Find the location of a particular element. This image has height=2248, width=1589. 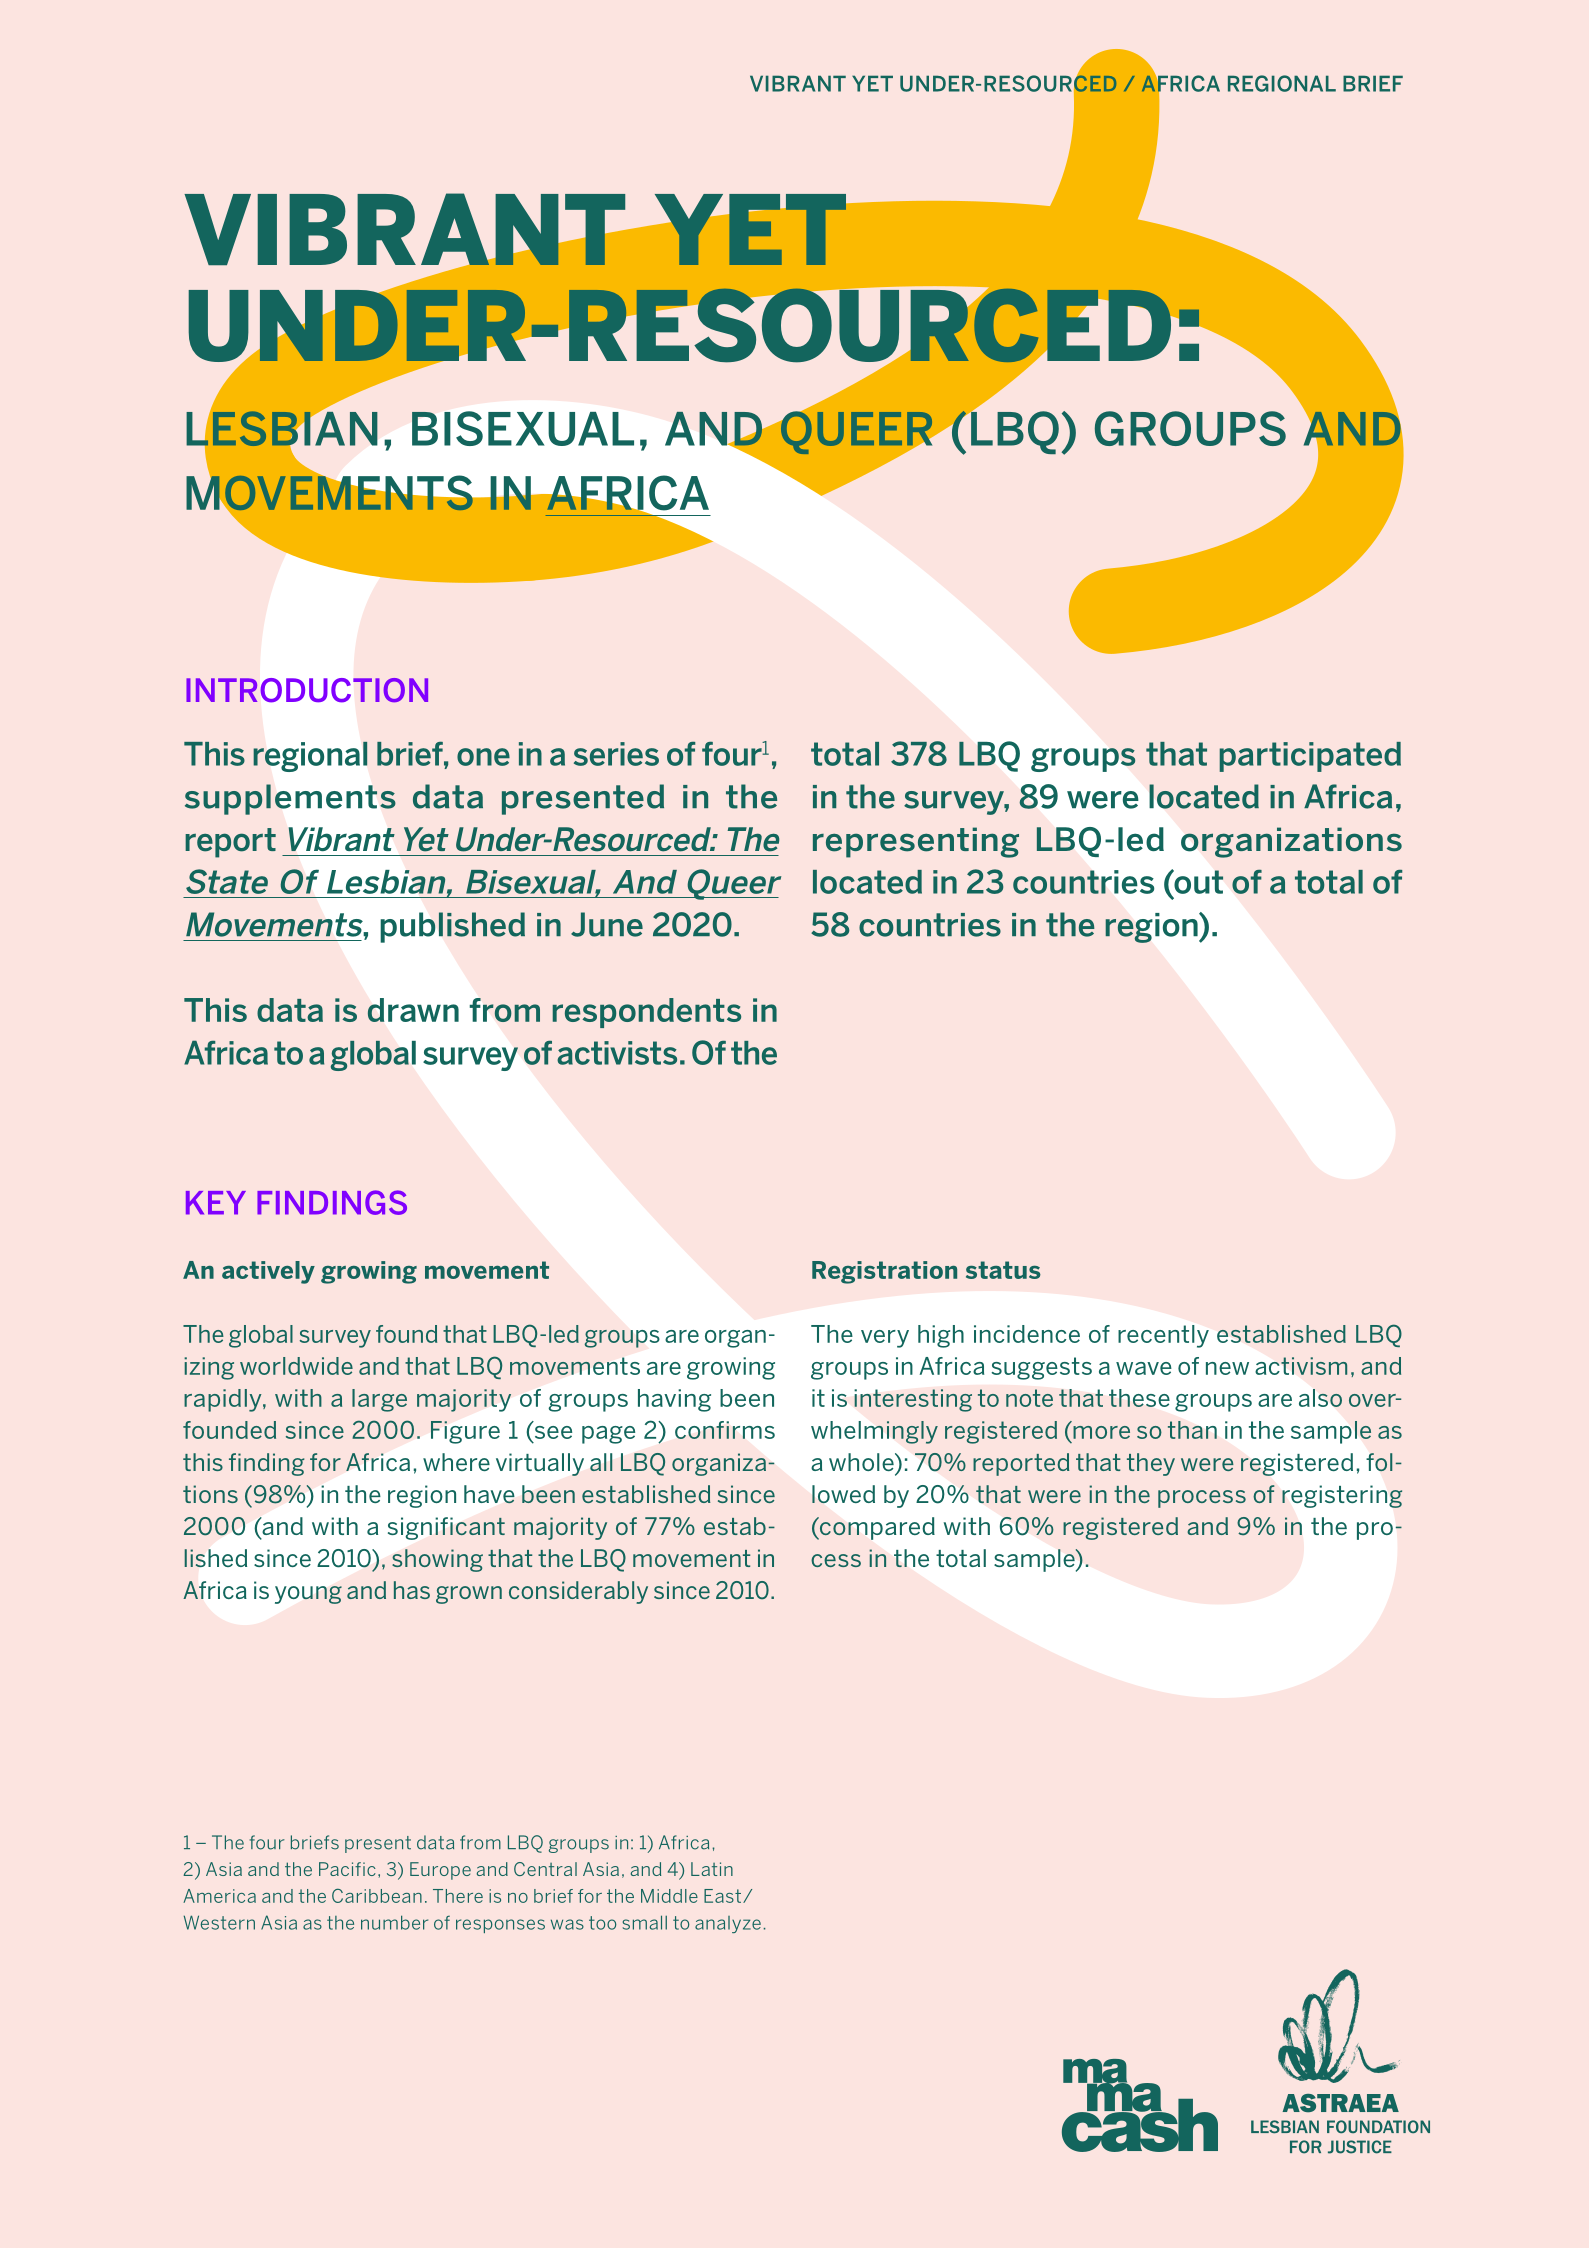

Caribbean is located at coordinates (377, 1896).
